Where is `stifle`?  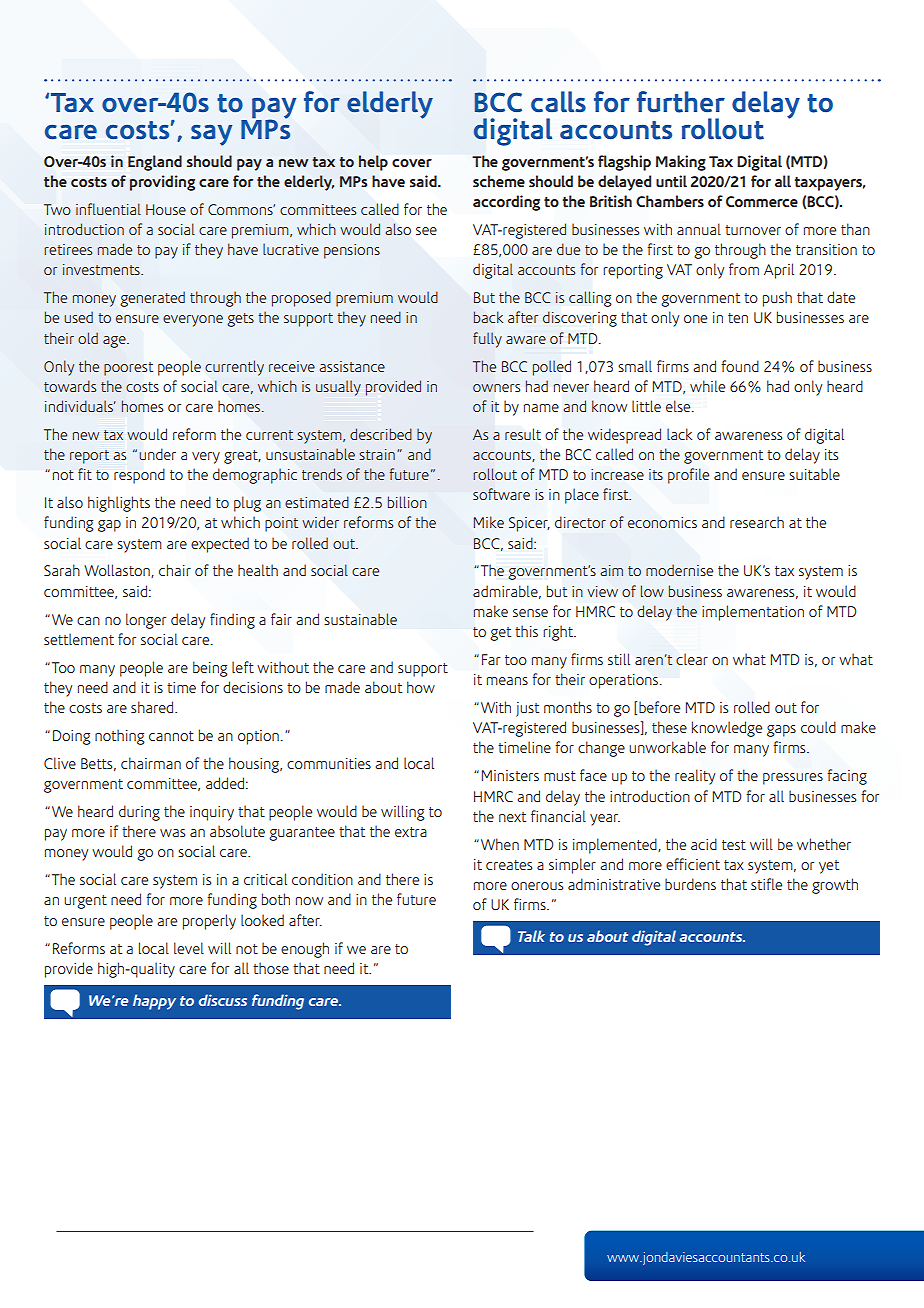
stifle is located at coordinates (766, 884).
